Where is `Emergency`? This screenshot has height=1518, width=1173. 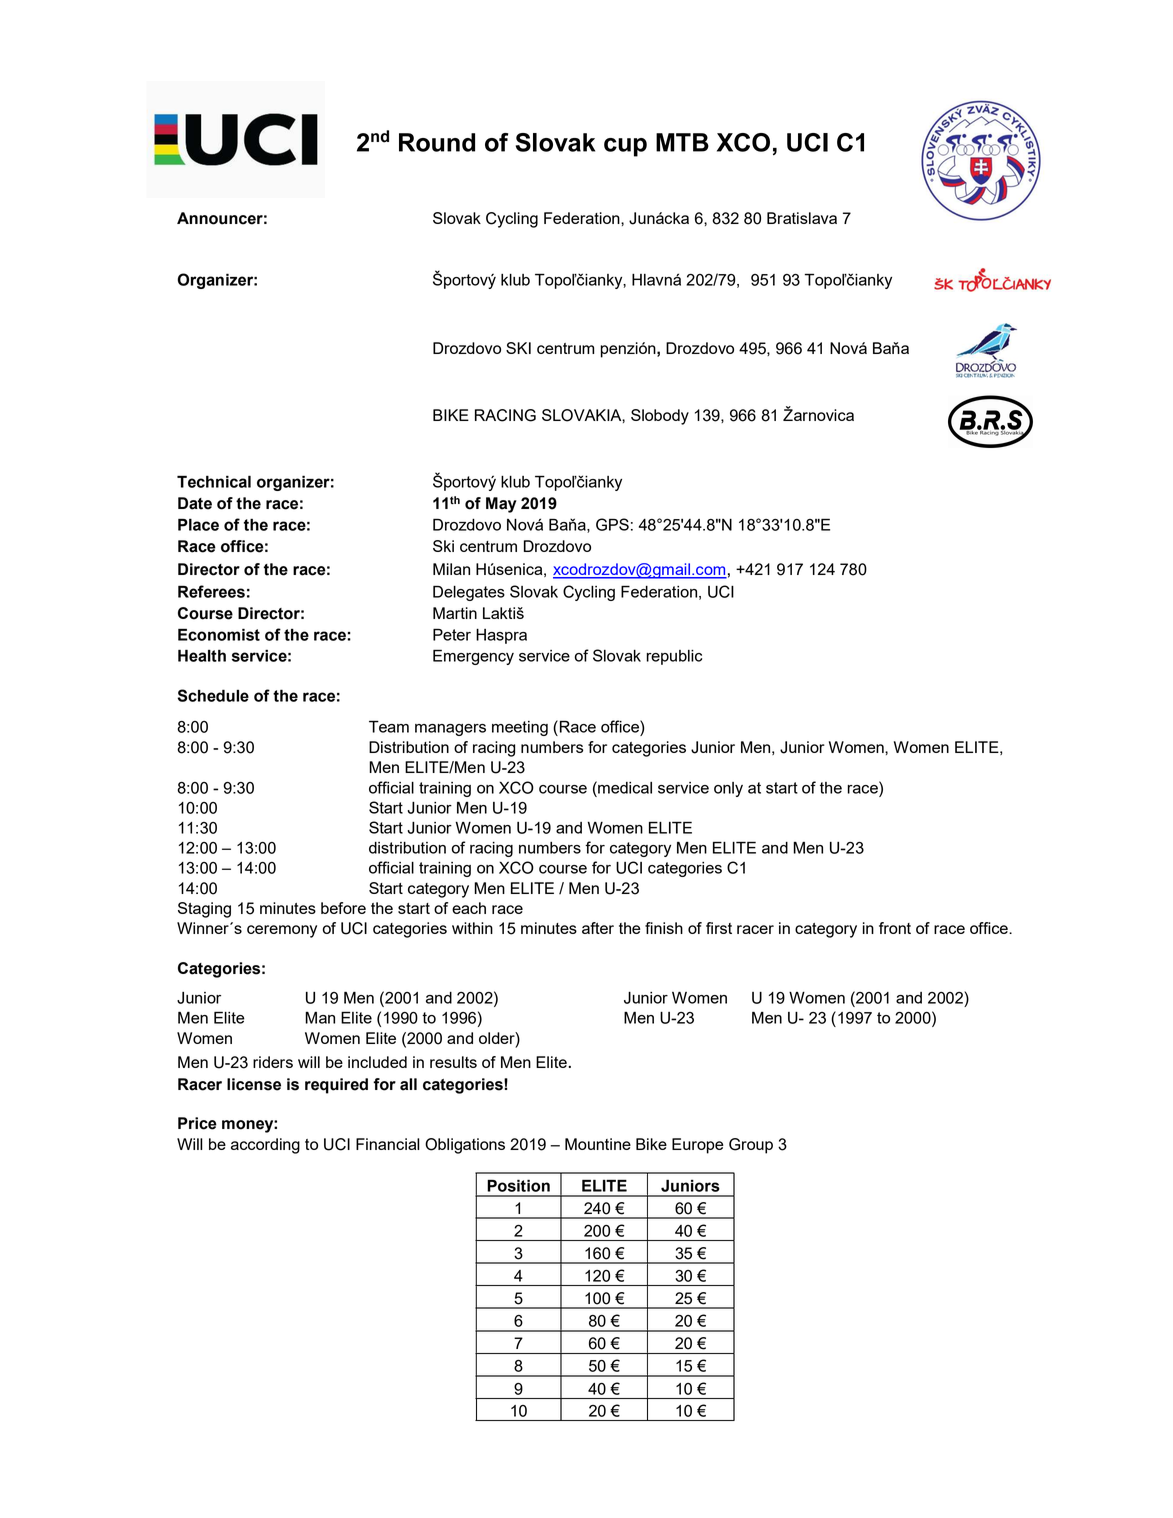
Emergency is located at coordinates (473, 657).
